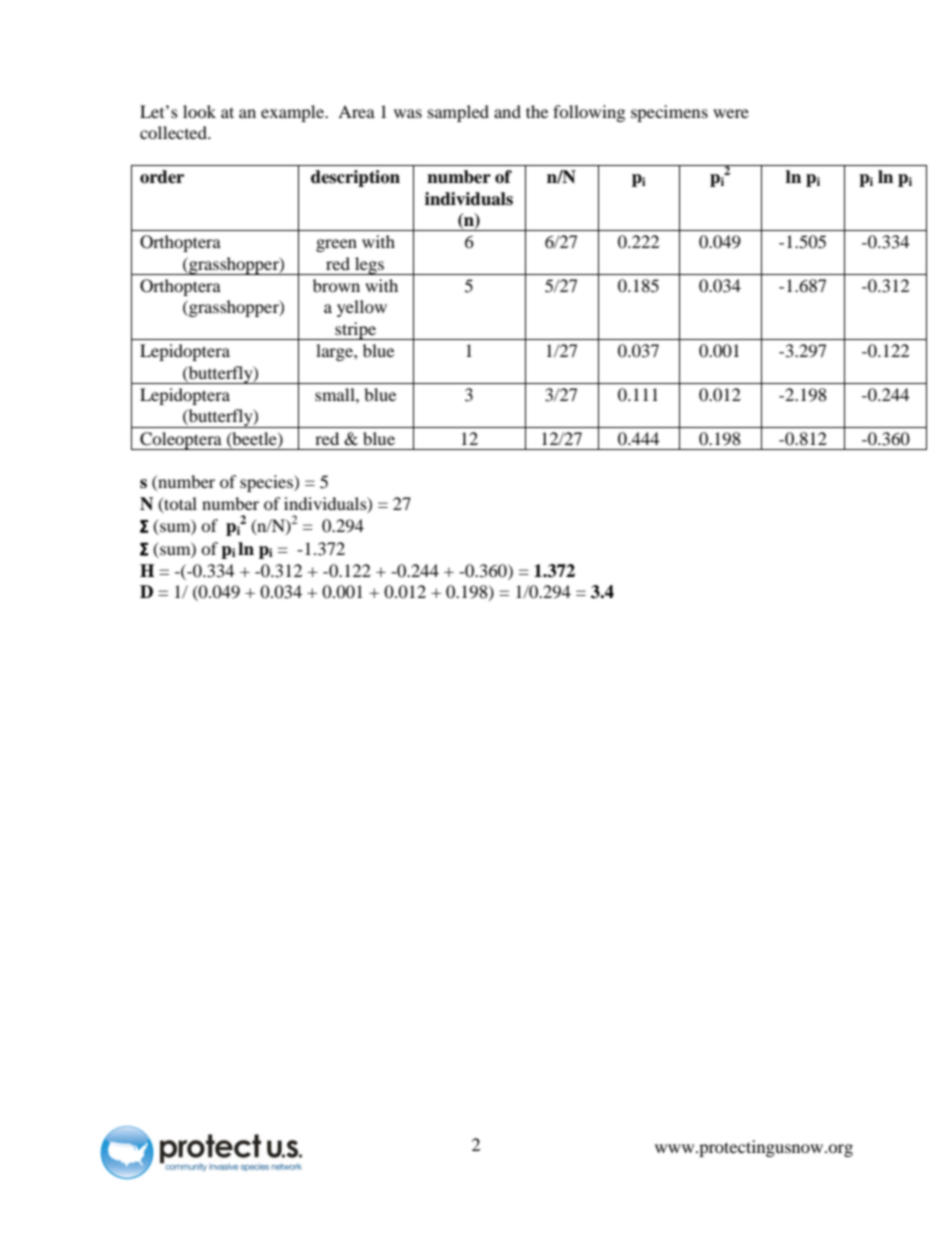 The width and height of the screenshot is (952, 1233). Describe the element at coordinates (669, 113) in the screenshot. I see `specimens` at that location.
